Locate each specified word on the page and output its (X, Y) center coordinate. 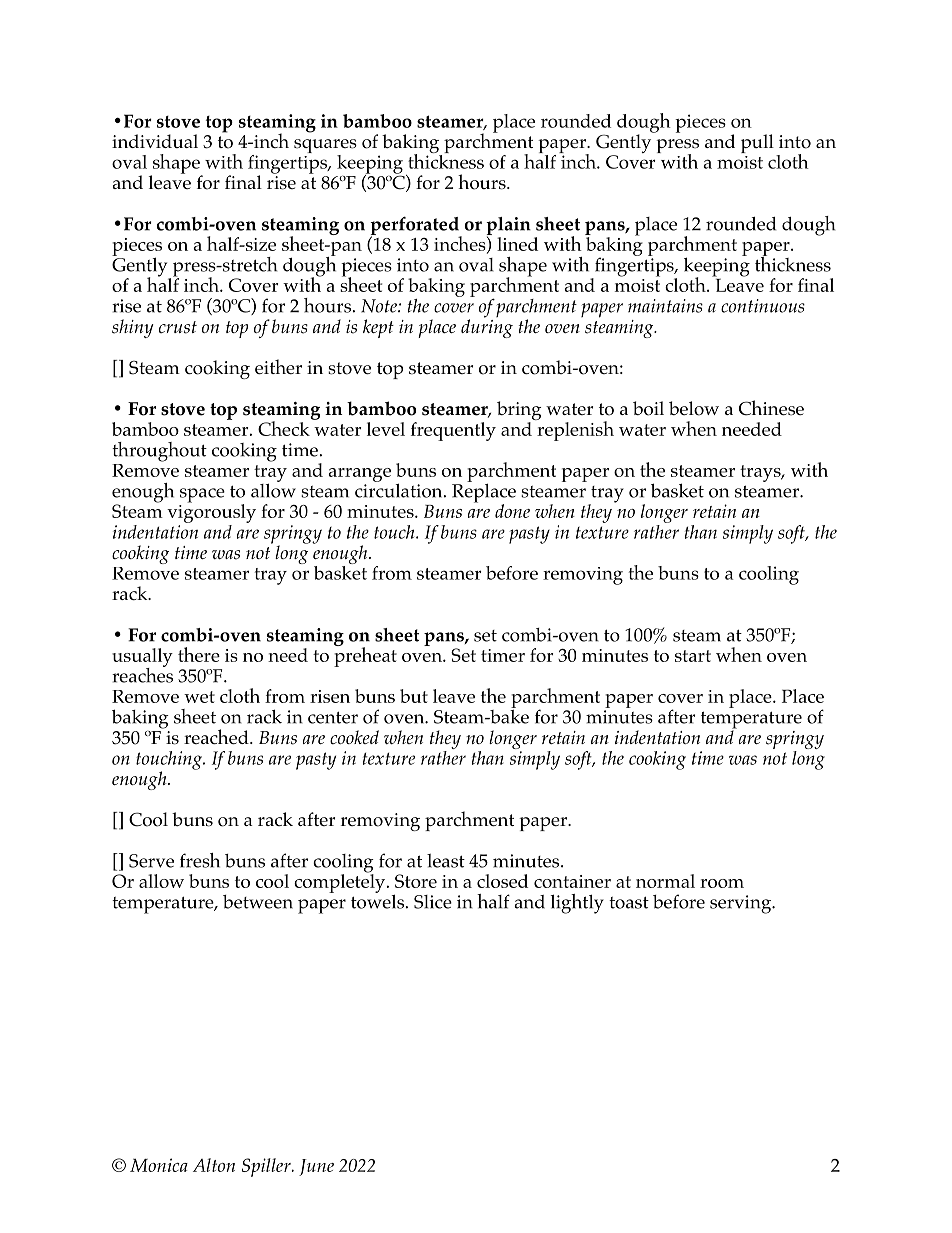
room (722, 883)
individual (155, 141)
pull (757, 143)
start (693, 656)
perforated (415, 226)
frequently (453, 431)
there (199, 654)
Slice (433, 902)
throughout (159, 452)
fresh (200, 860)
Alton (214, 1165)
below (694, 408)
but (414, 696)
